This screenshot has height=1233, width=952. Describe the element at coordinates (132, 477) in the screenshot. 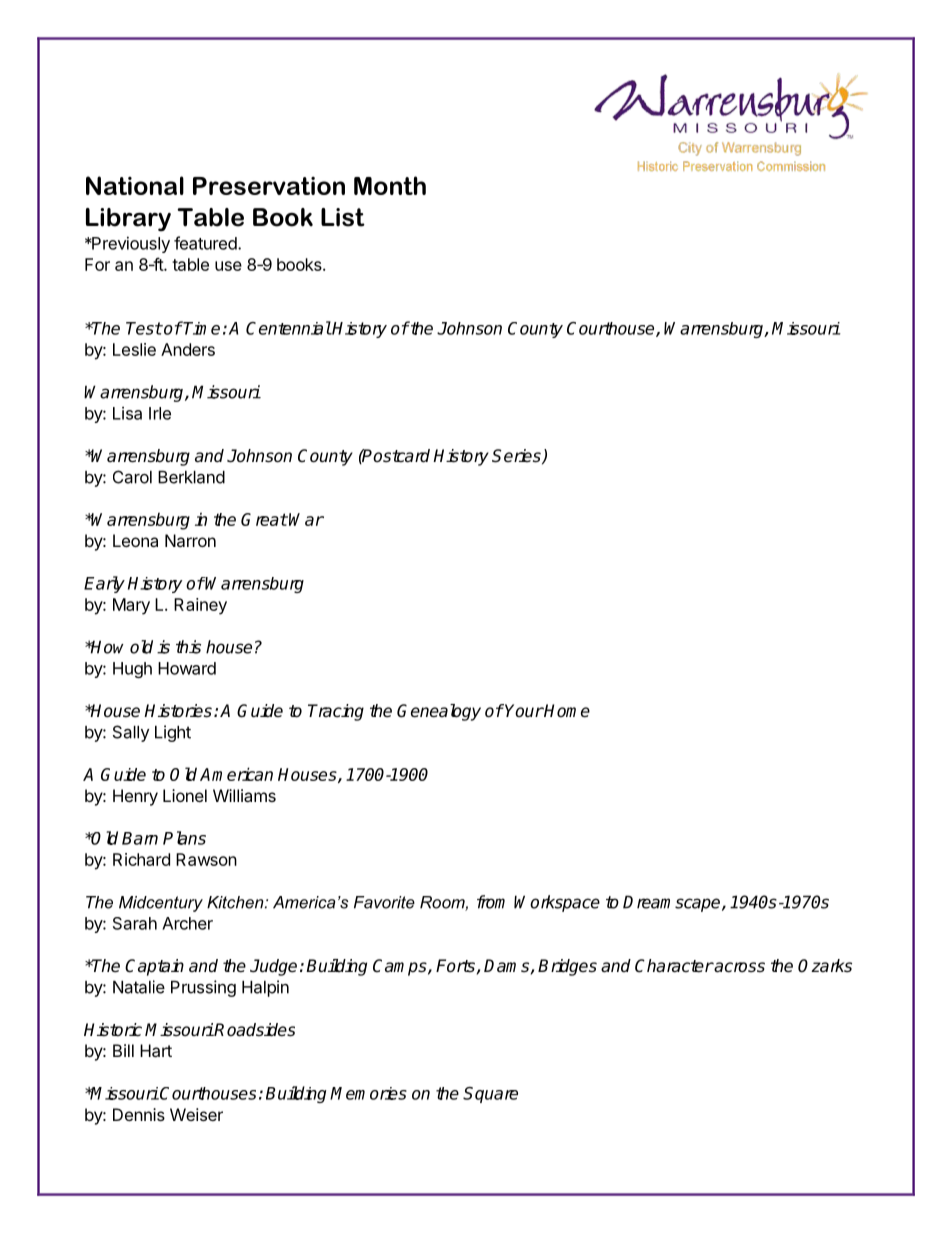

I see `Carol` at that location.
